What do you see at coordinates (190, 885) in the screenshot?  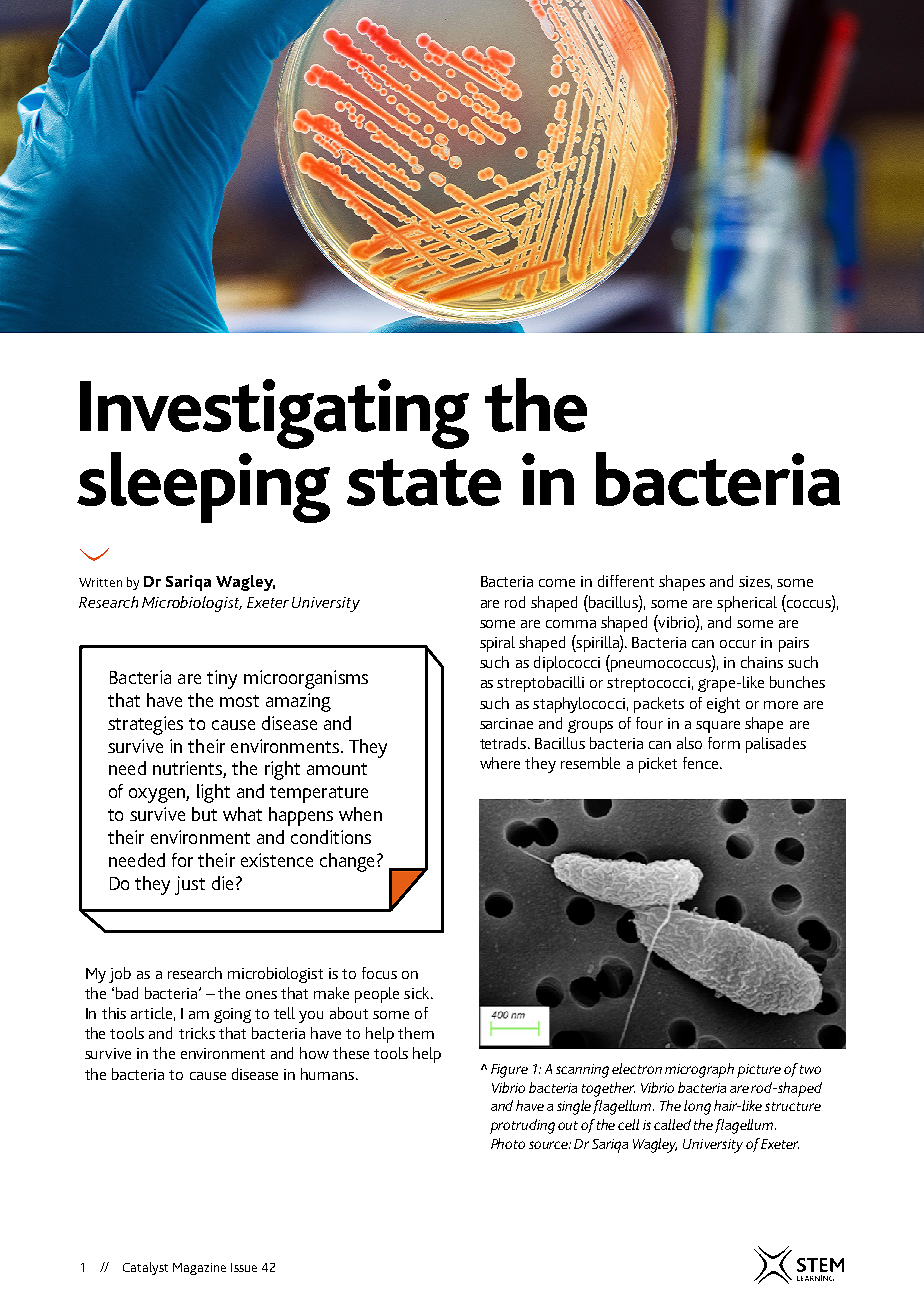 I see `just` at bounding box center [190, 885].
